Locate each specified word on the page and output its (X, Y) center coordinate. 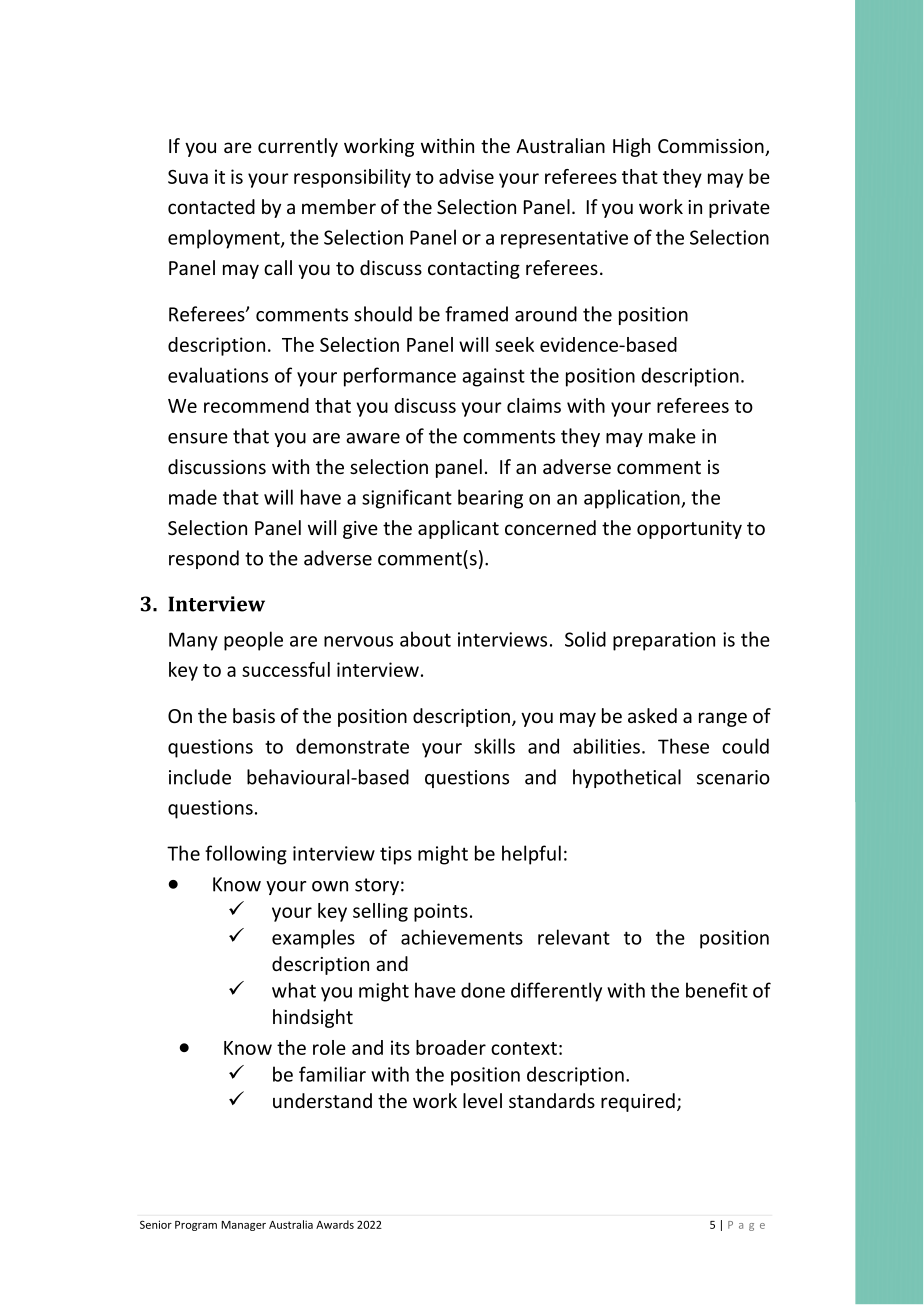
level (482, 1100)
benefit (717, 990)
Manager (243, 1226)
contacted (211, 206)
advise (466, 176)
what (294, 990)
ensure (198, 438)
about (425, 639)
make (672, 436)
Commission (712, 147)
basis (254, 715)
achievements (462, 937)
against (493, 377)
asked (652, 715)
